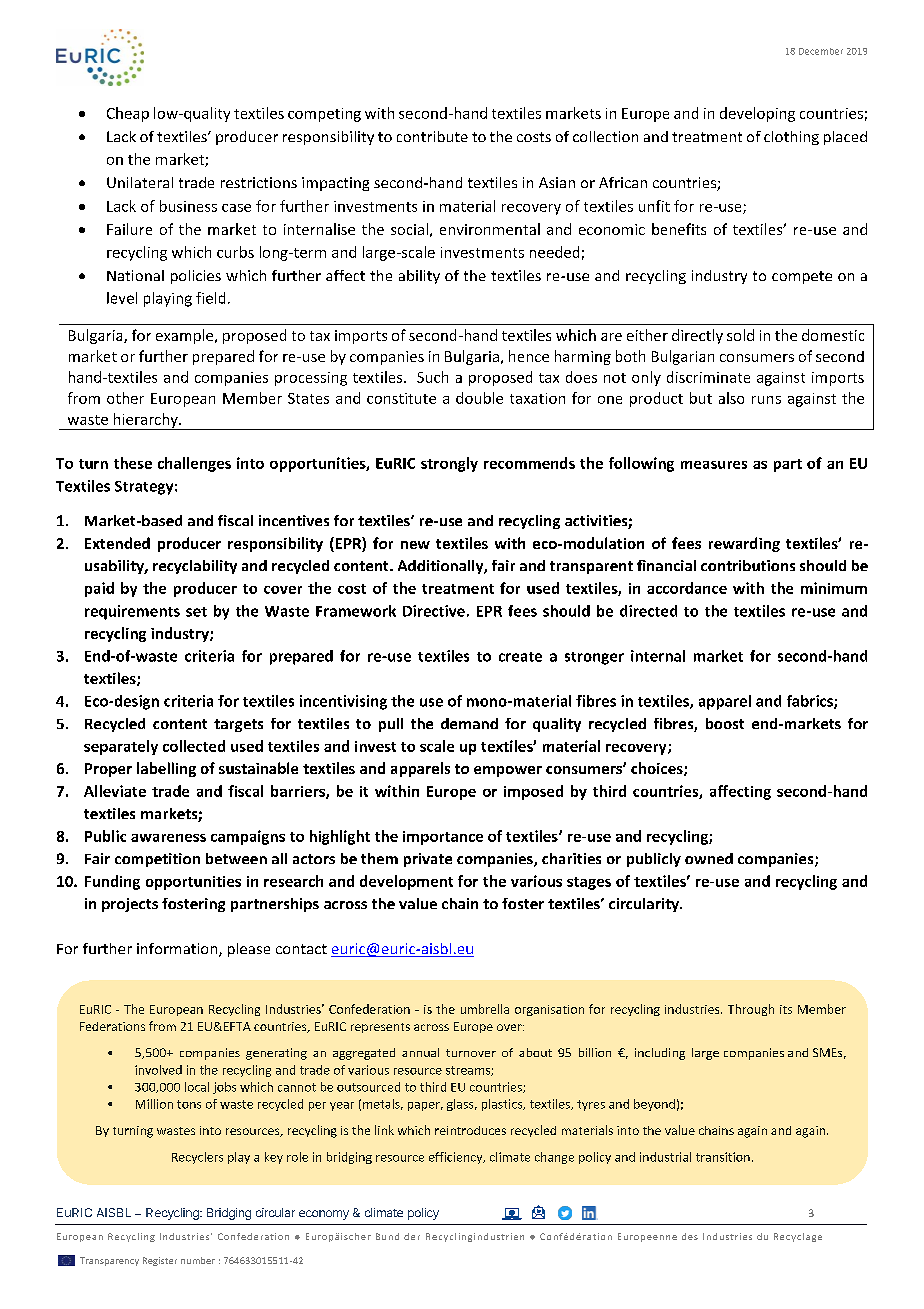 The width and height of the screenshot is (924, 1309). What do you see at coordinates (186, 336) in the screenshot?
I see `example` at bounding box center [186, 336].
